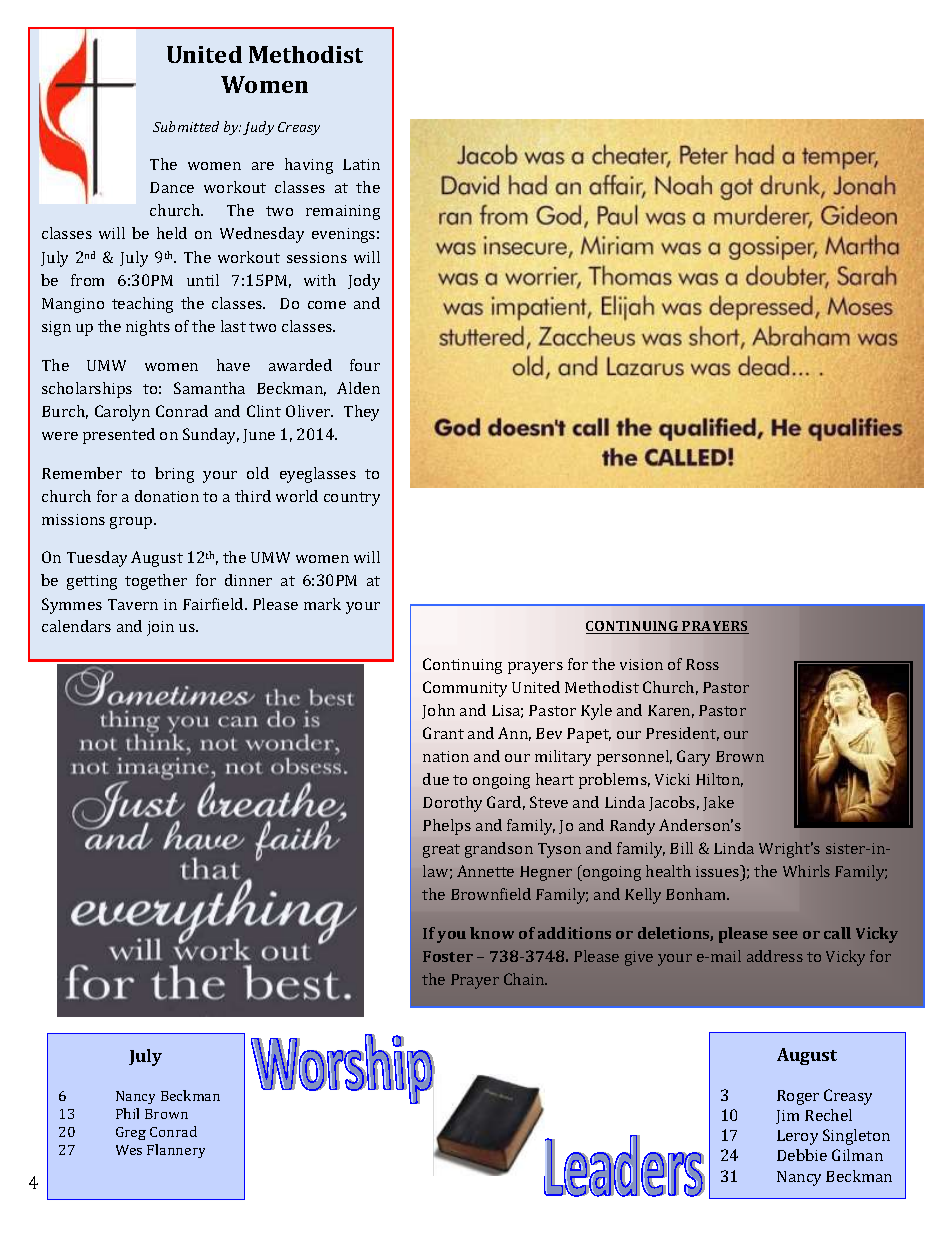 The image size is (952, 1233). Describe the element at coordinates (343, 212) in the image. I see `remaining` at that location.
